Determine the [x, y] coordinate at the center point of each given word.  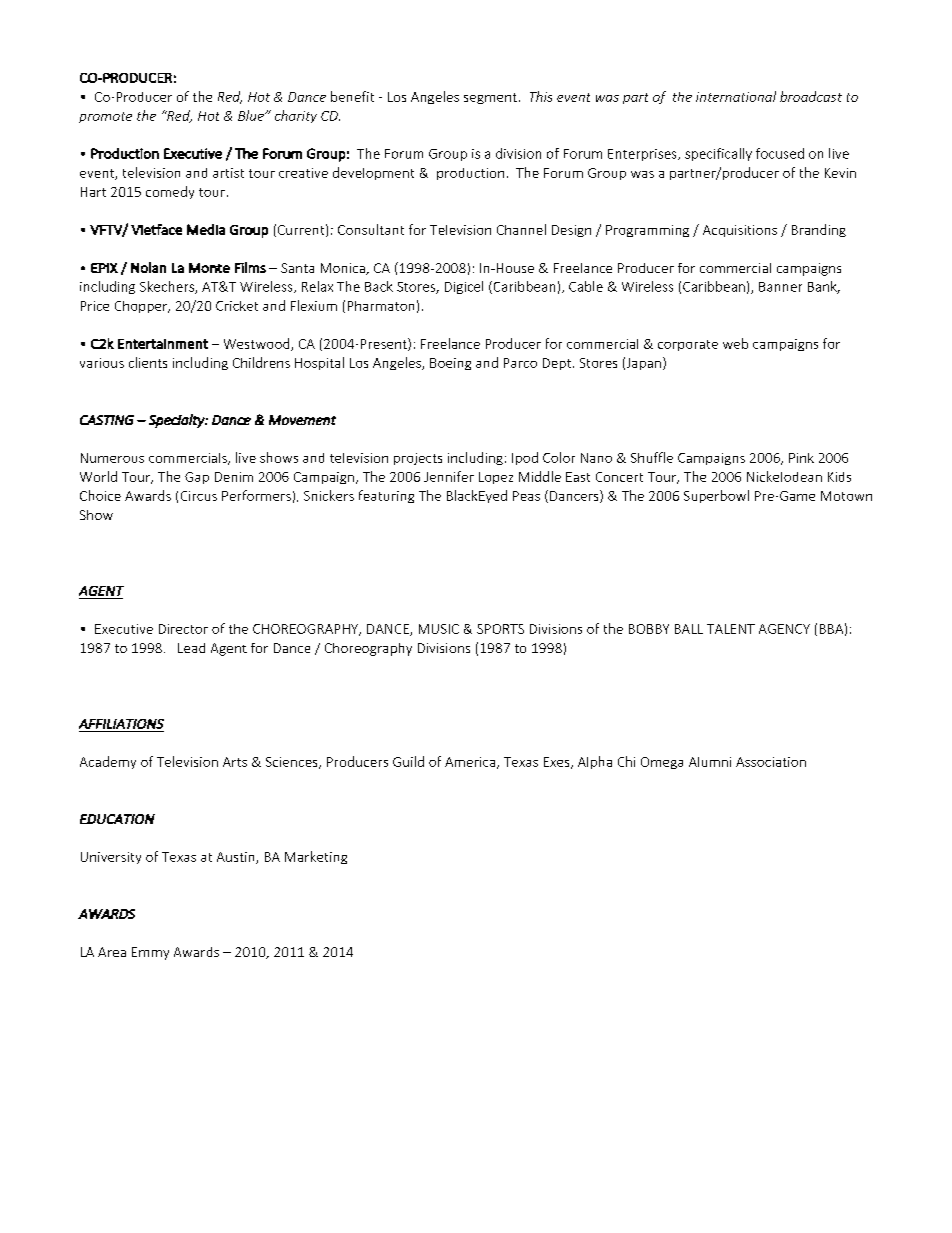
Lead [191, 648]
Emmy [150, 953]
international [736, 96]
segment [490, 98]
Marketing [316, 857]
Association [771, 762]
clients [148, 362]
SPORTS [500, 629]
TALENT [731, 629]
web [735, 343]
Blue [252, 115]
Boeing [450, 364]
